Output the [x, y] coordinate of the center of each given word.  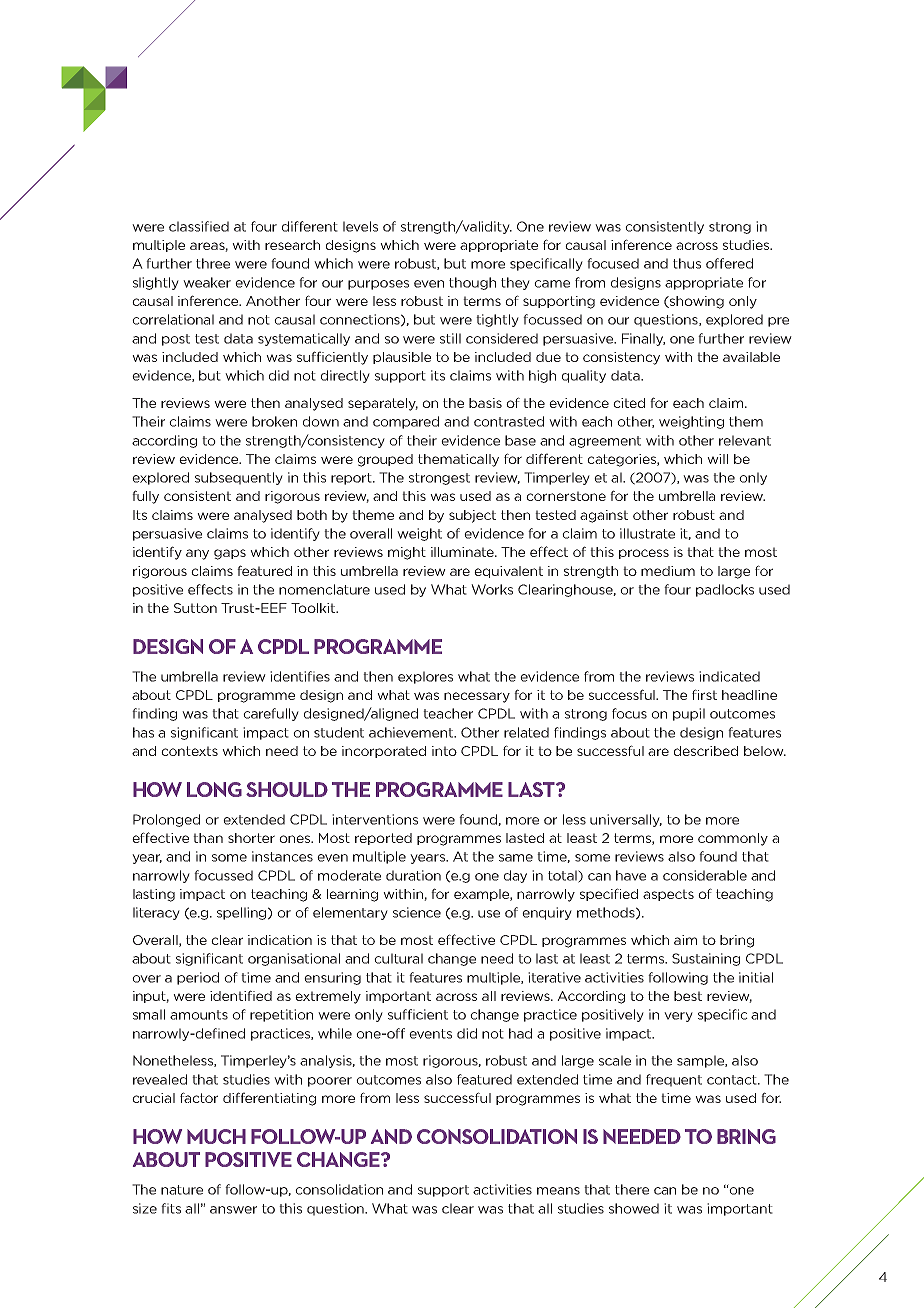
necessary [477, 697]
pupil [689, 714]
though [472, 283]
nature [182, 1190]
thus [687, 263]
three [213, 263]
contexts [189, 751]
